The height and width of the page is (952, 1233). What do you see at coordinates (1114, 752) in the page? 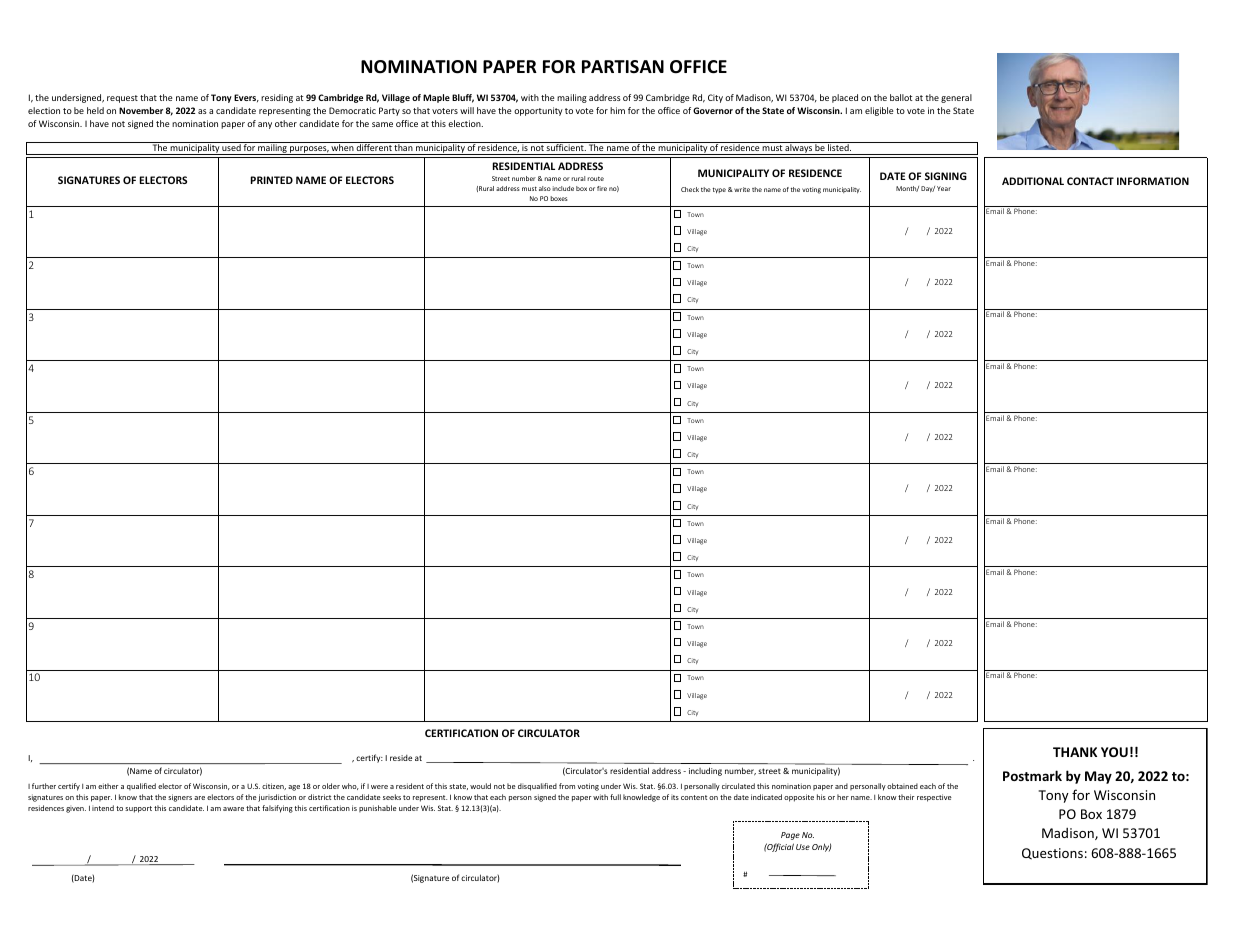
I see `YOU` at bounding box center [1114, 752].
